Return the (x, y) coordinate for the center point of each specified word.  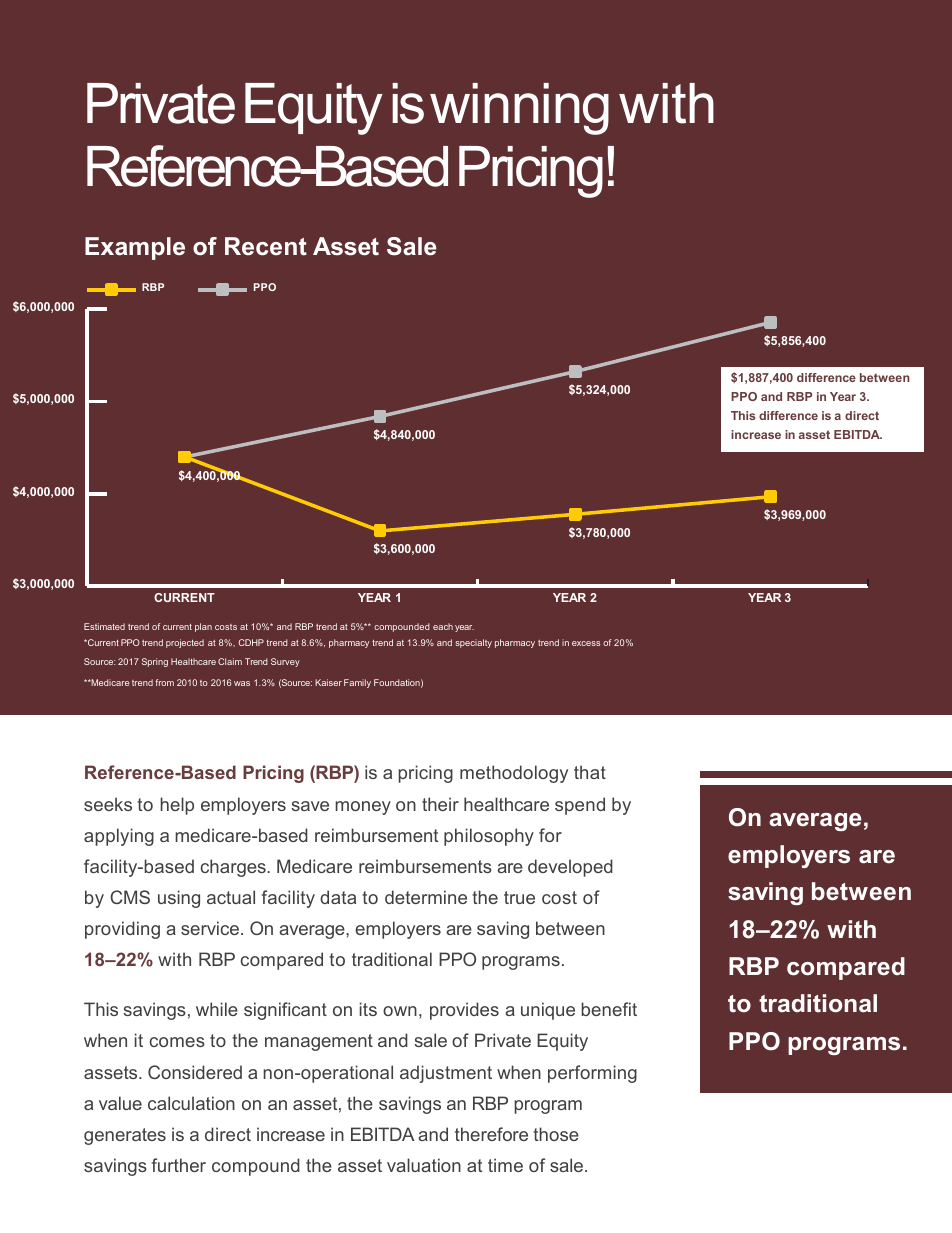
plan (203, 627)
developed (570, 868)
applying (119, 837)
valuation (424, 1165)
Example (135, 248)
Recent (266, 246)
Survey (285, 662)
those (556, 1134)
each (443, 626)
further (179, 1165)
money (363, 808)
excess (586, 643)
